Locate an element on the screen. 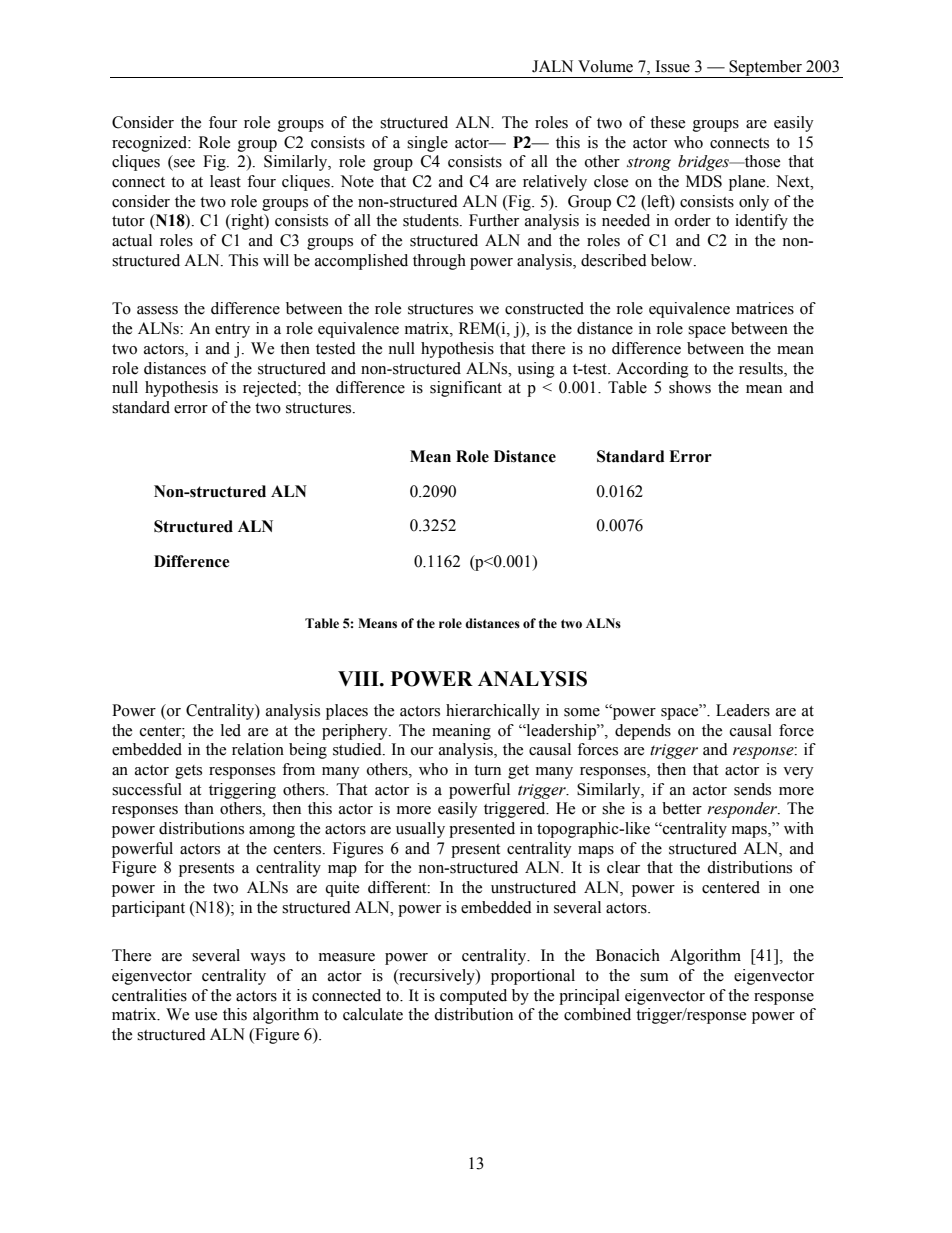 The image size is (952, 1233). sum is located at coordinates (654, 977).
